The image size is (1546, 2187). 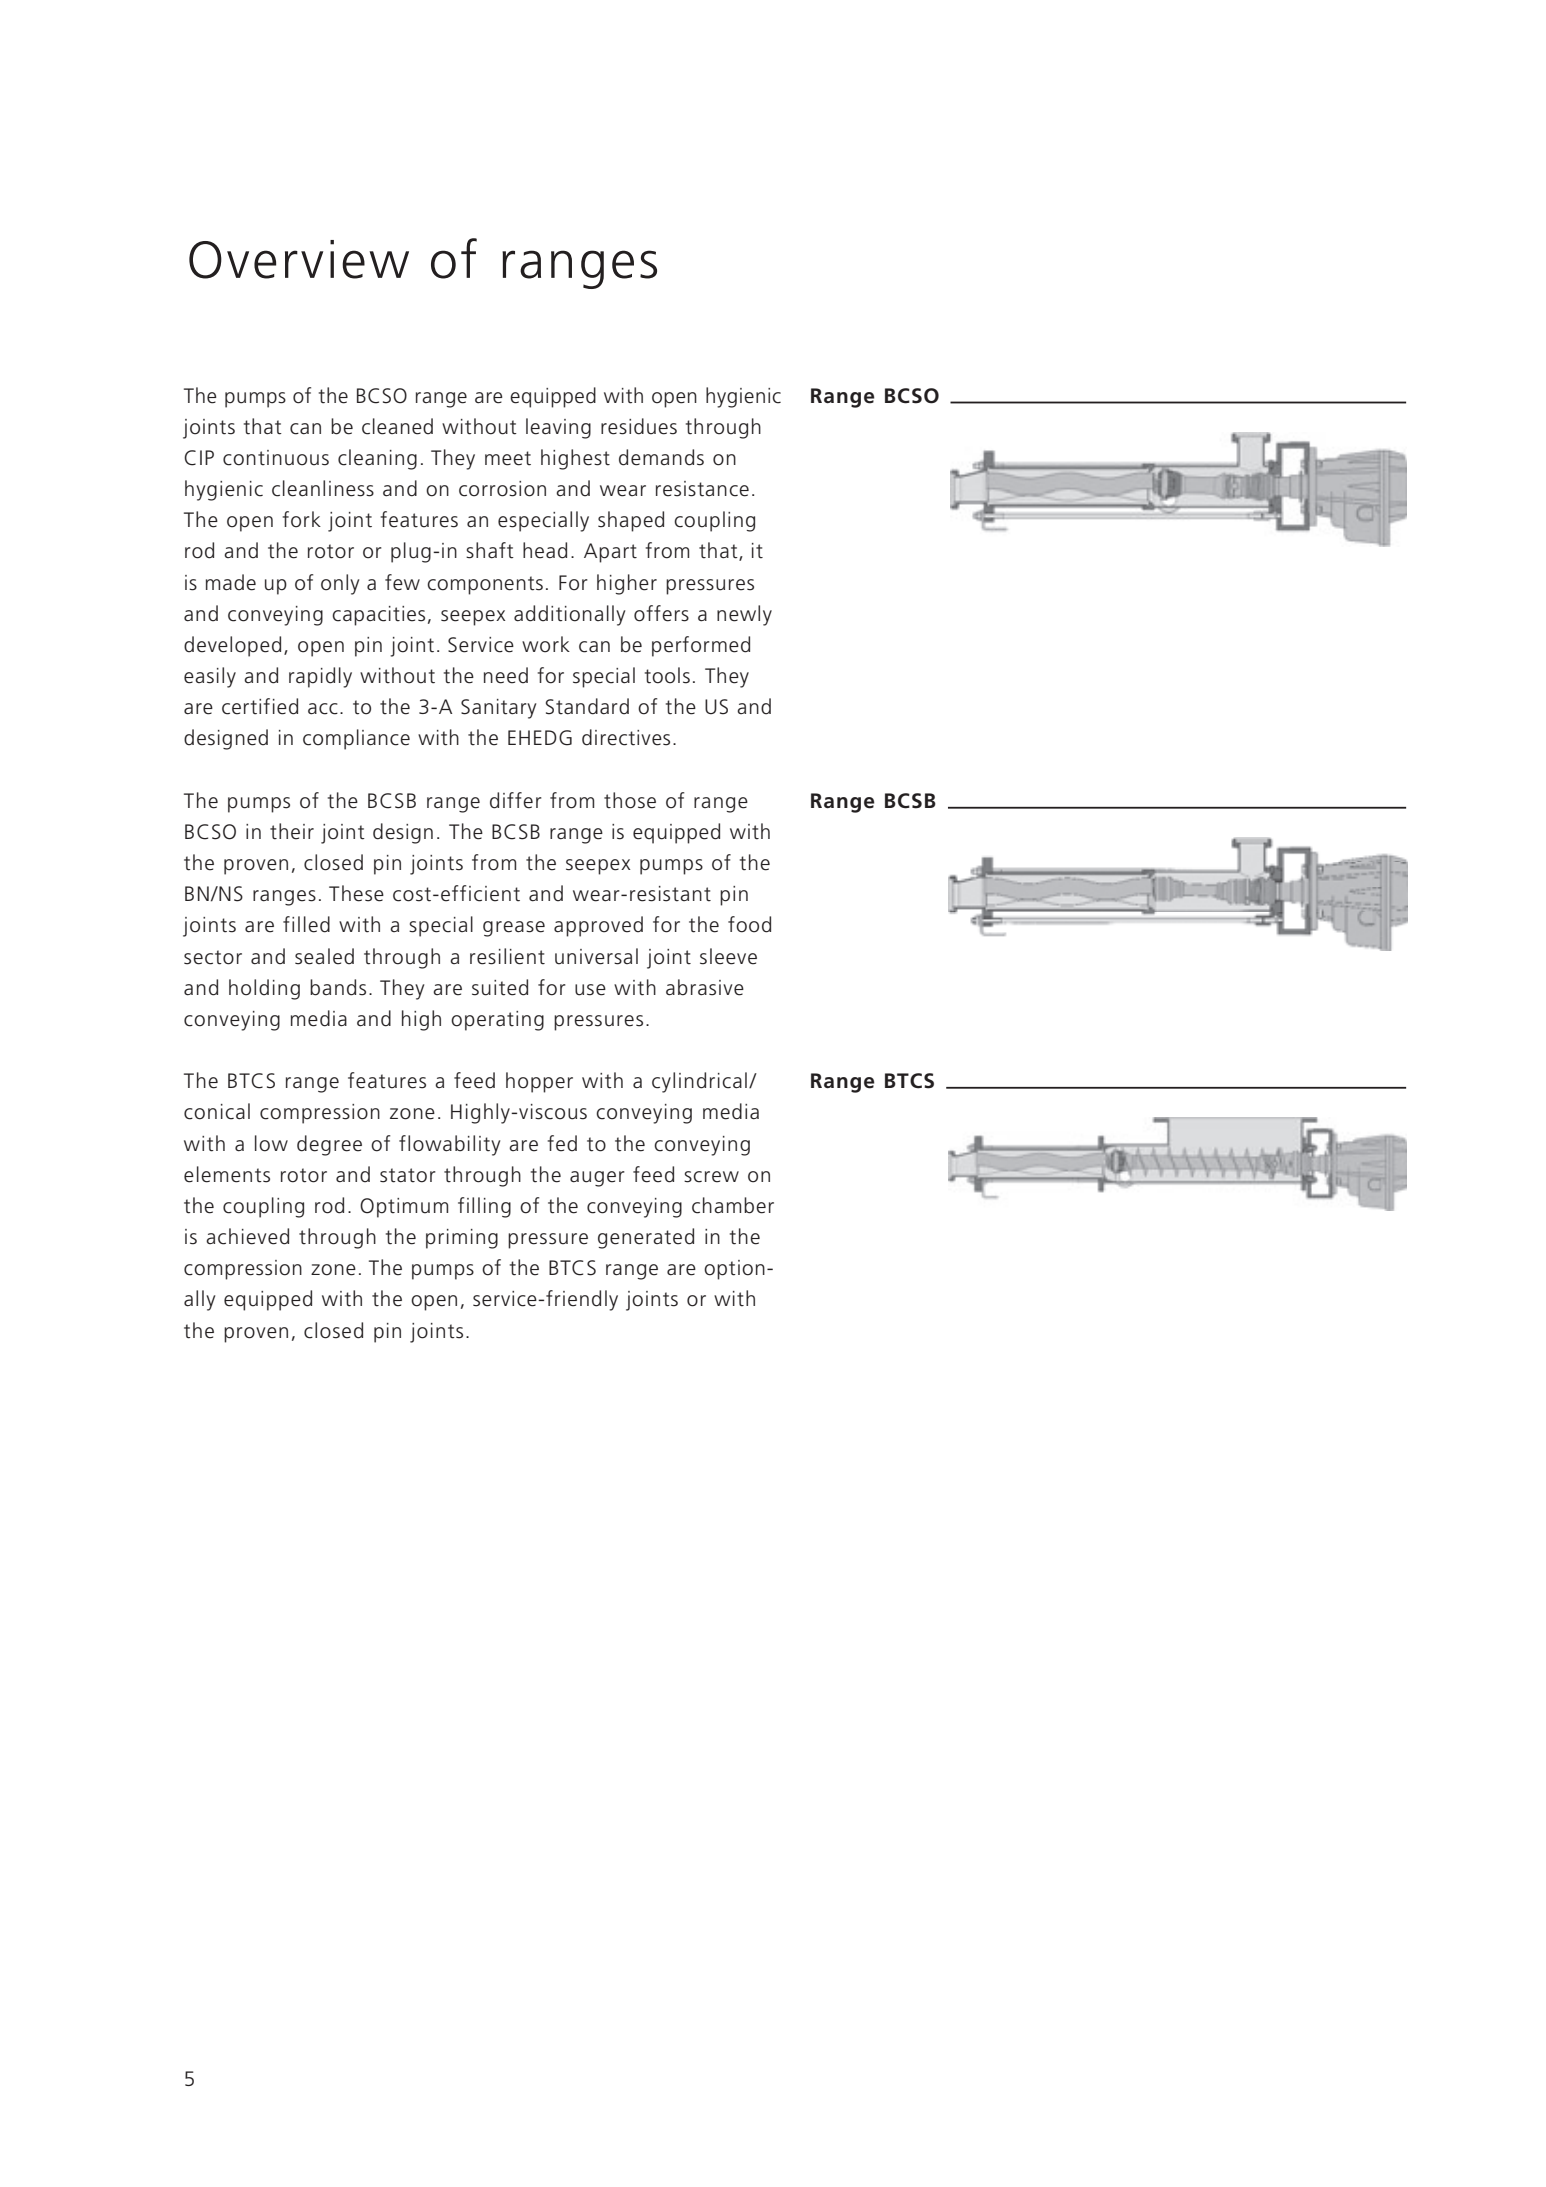 I want to click on abrasive, so click(x=705, y=987).
